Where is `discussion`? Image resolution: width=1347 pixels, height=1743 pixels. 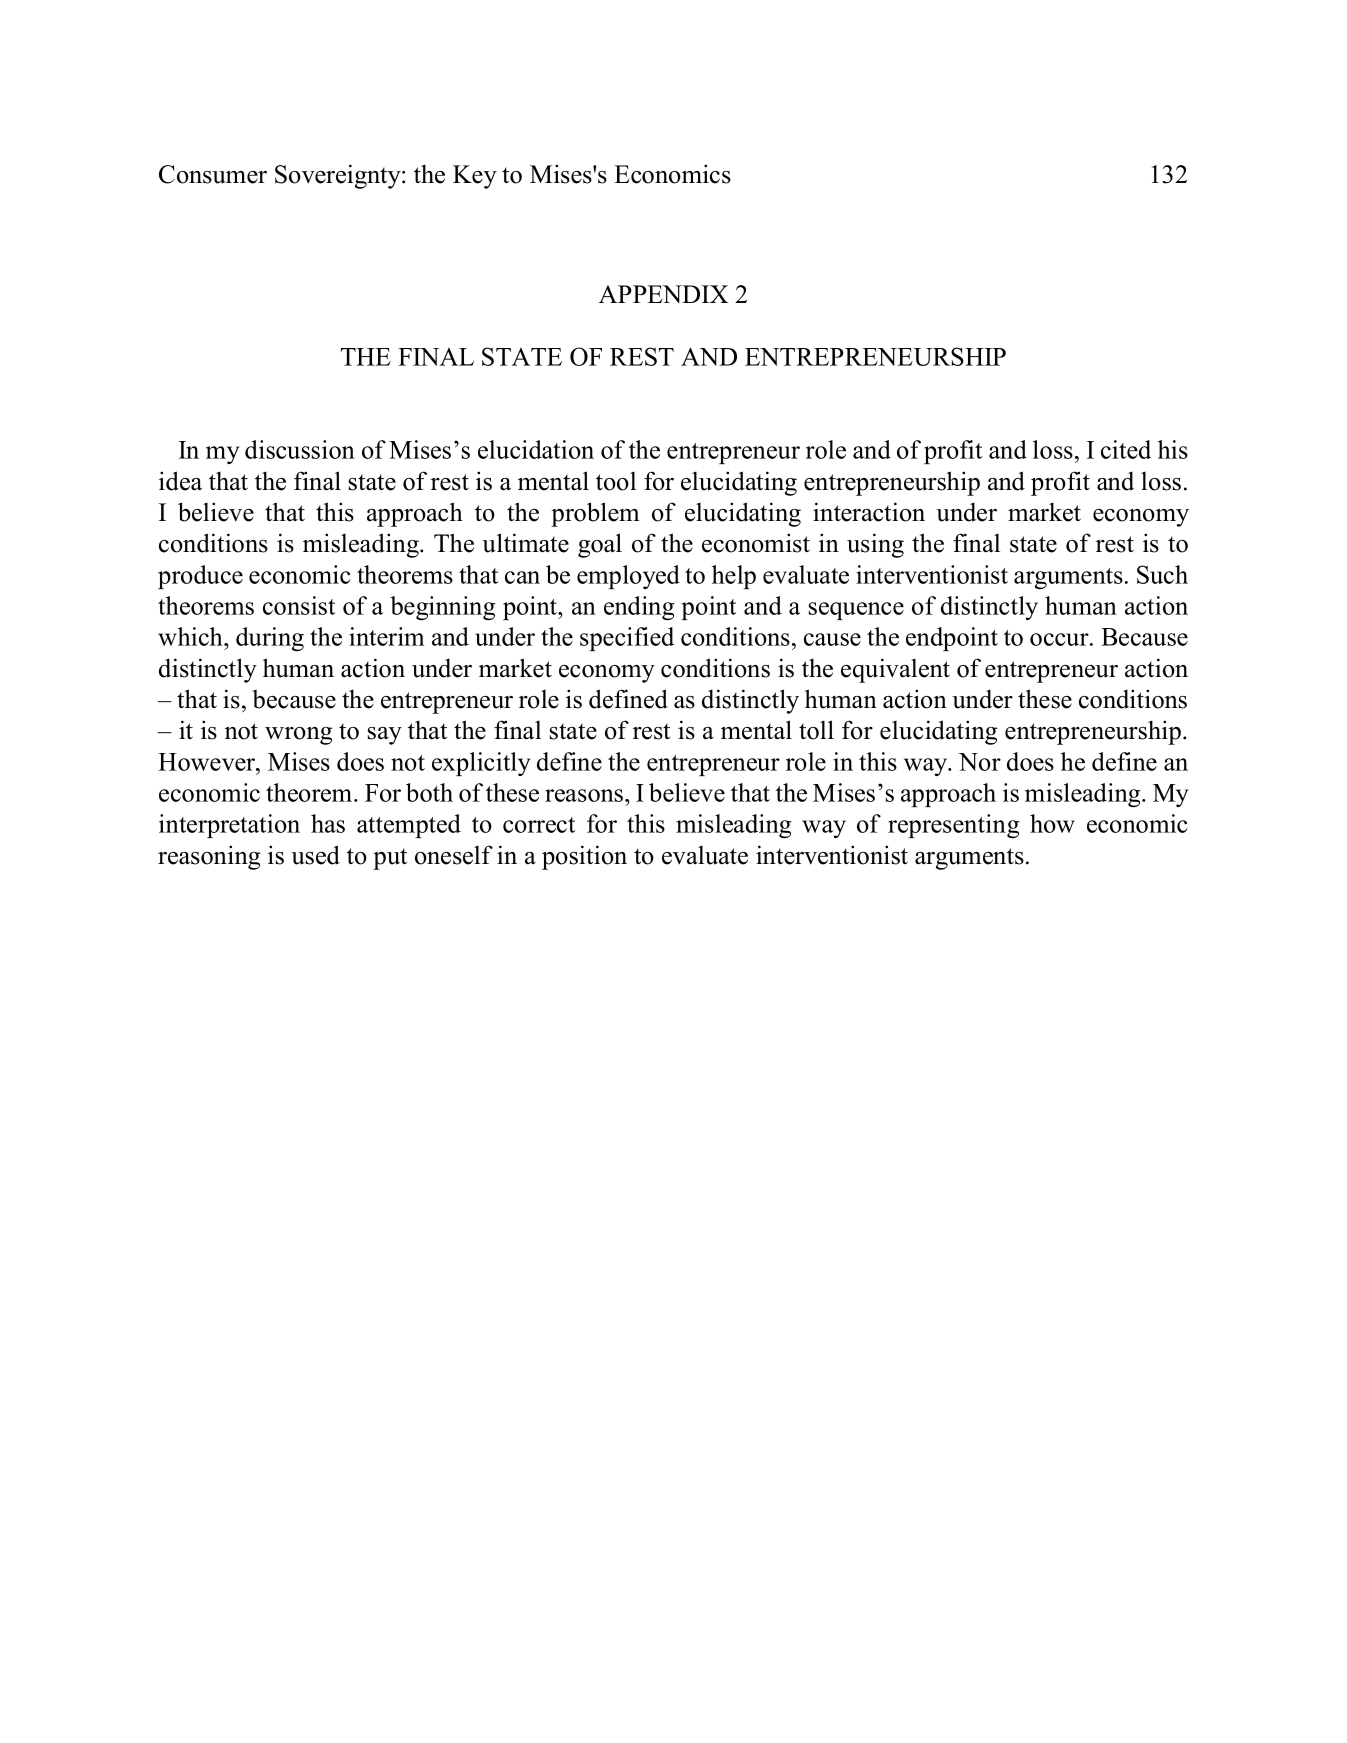 discussion is located at coordinates (300, 449).
